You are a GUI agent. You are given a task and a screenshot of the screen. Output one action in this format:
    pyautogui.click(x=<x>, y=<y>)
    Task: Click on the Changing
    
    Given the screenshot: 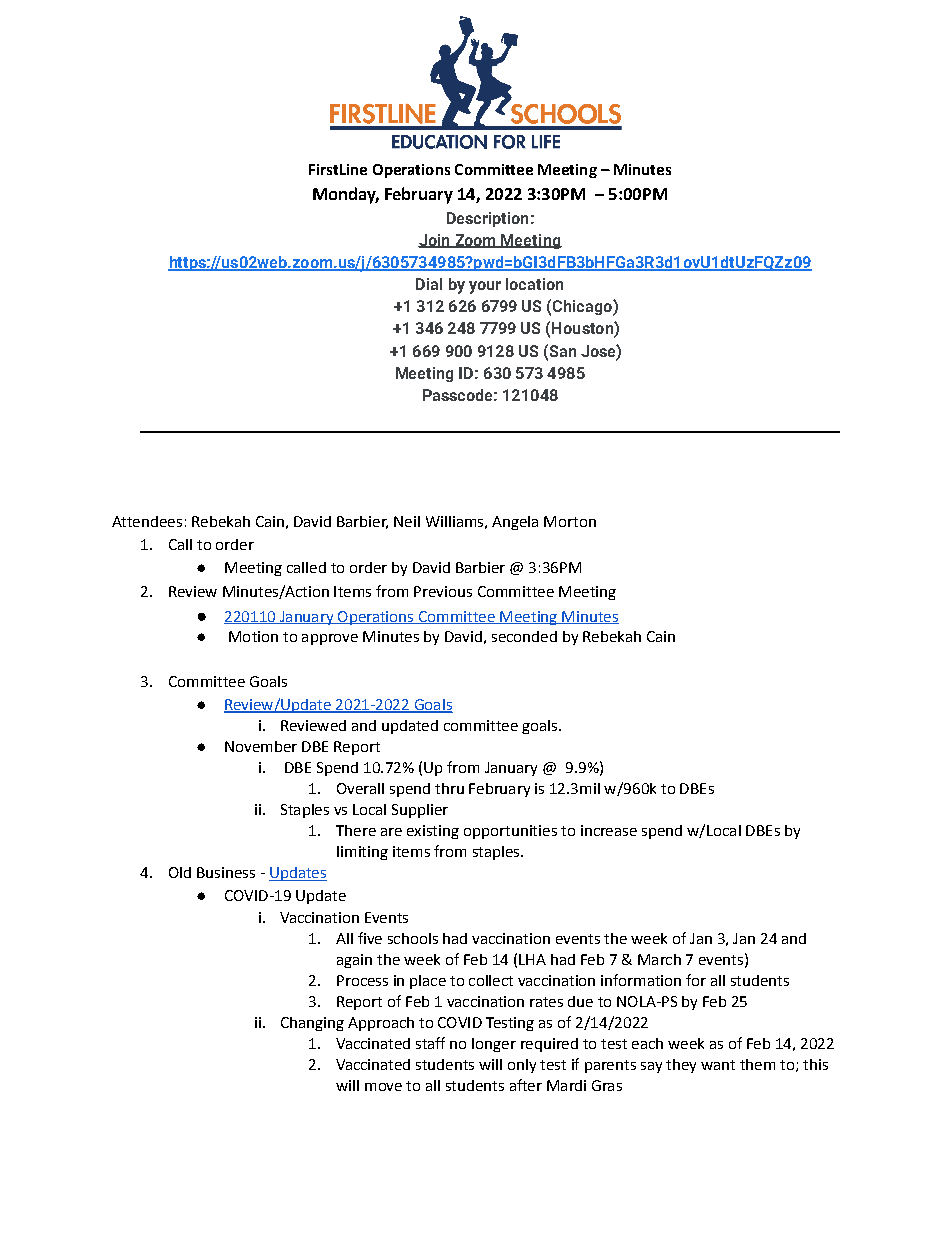 What is the action you would take?
    pyautogui.click(x=312, y=1024)
